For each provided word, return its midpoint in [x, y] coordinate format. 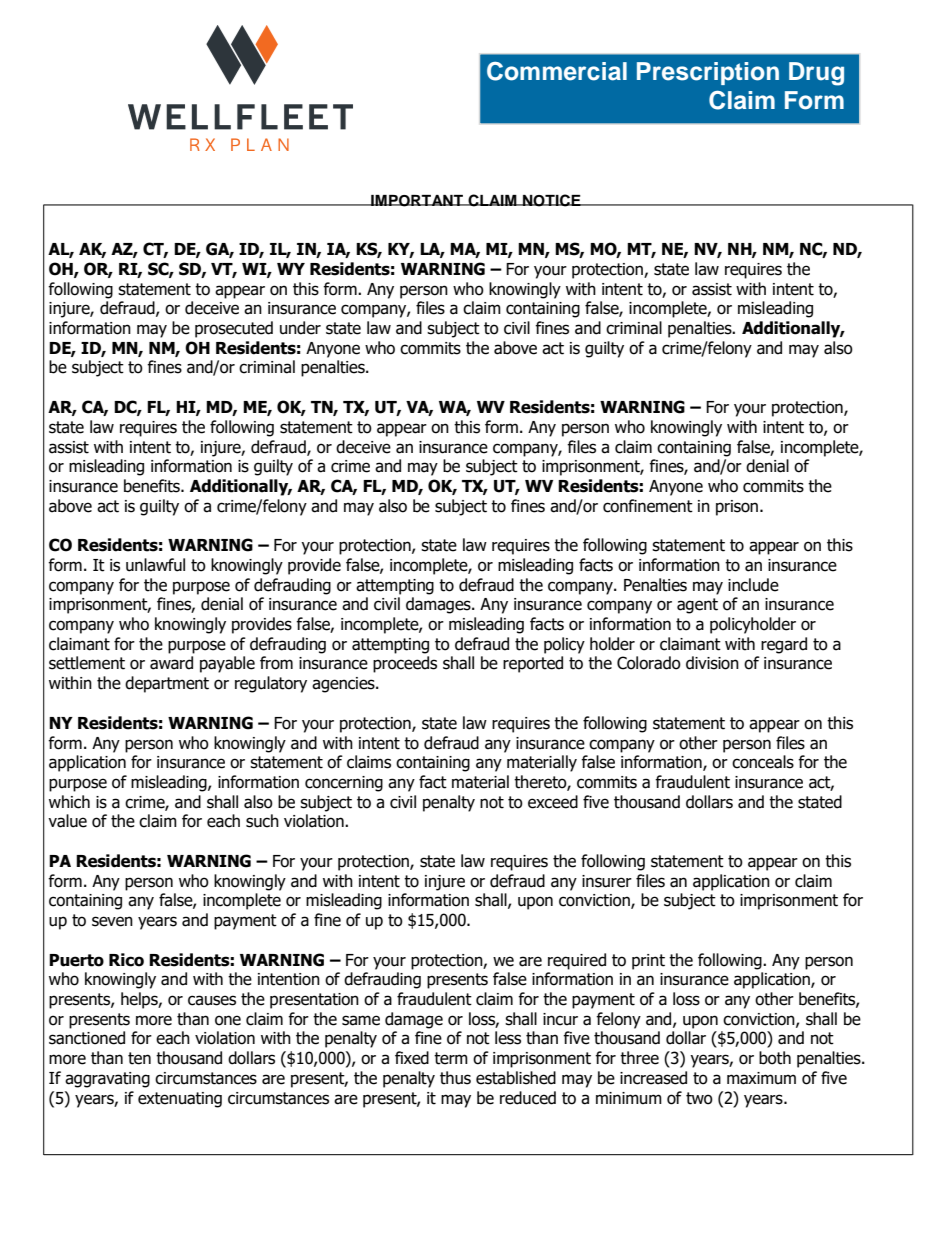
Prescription [708, 73]
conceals [763, 762]
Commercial [557, 71]
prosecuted [234, 329]
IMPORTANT [417, 201]
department [167, 684]
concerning [344, 784]
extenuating [180, 1100]
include [753, 585]
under [300, 328]
